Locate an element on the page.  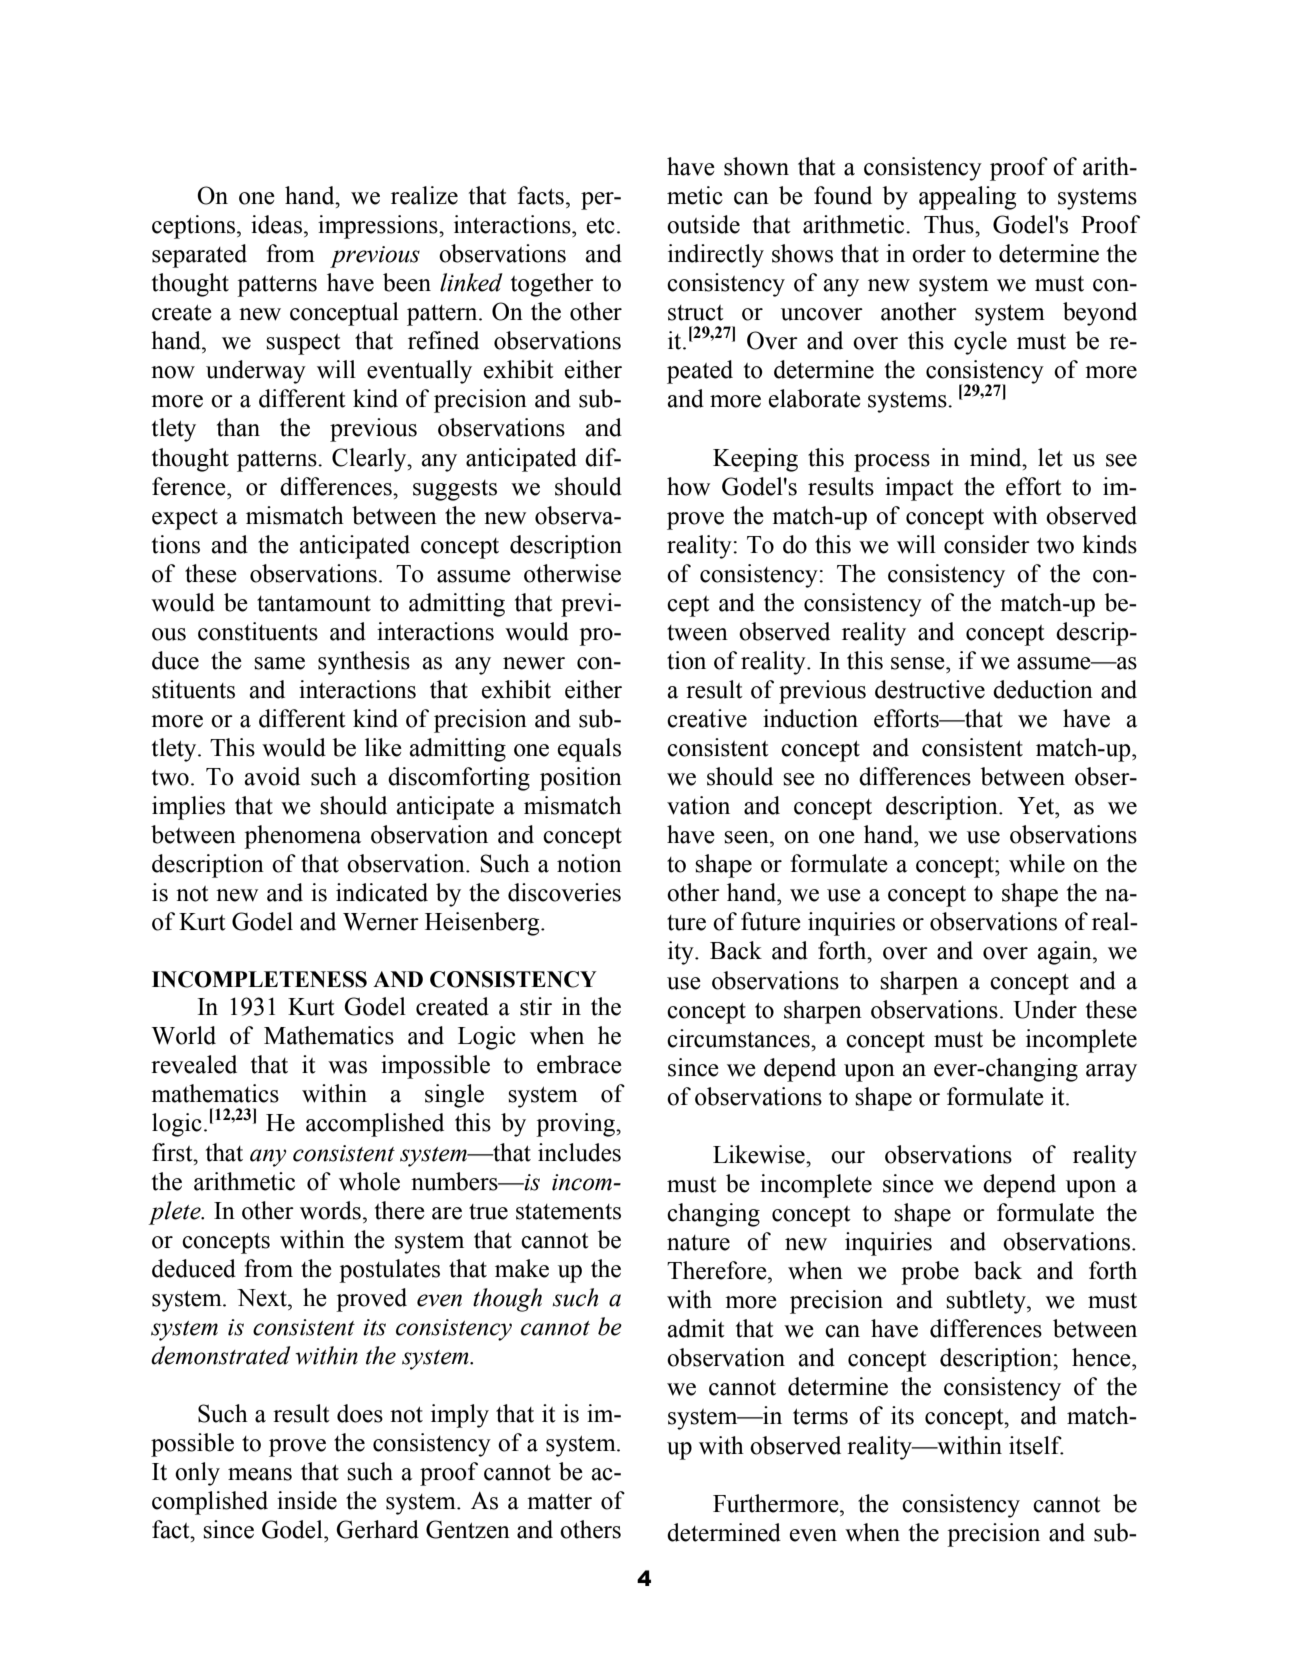
means is located at coordinates (260, 1474).
